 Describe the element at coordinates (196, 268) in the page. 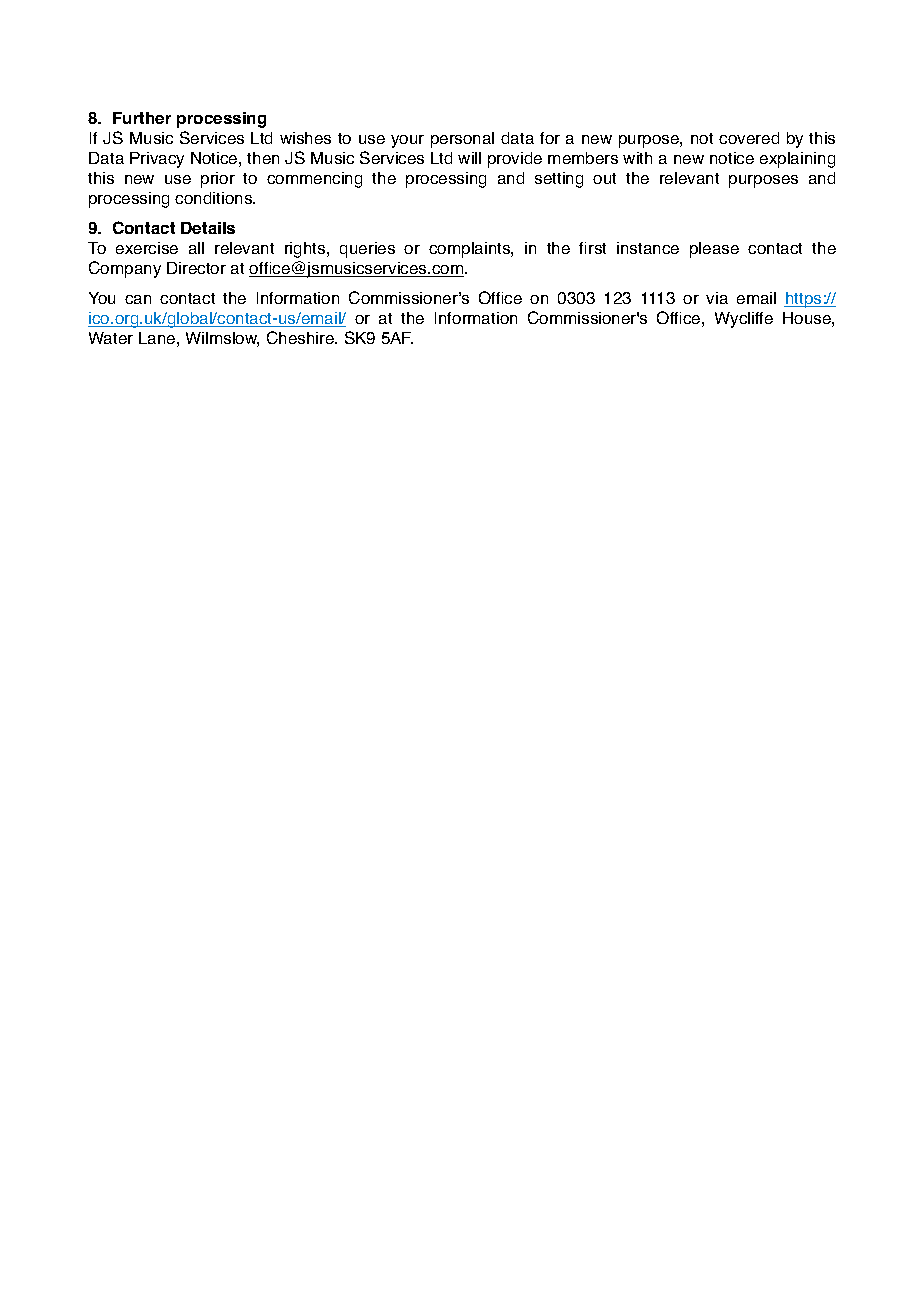

I see `Director` at that location.
